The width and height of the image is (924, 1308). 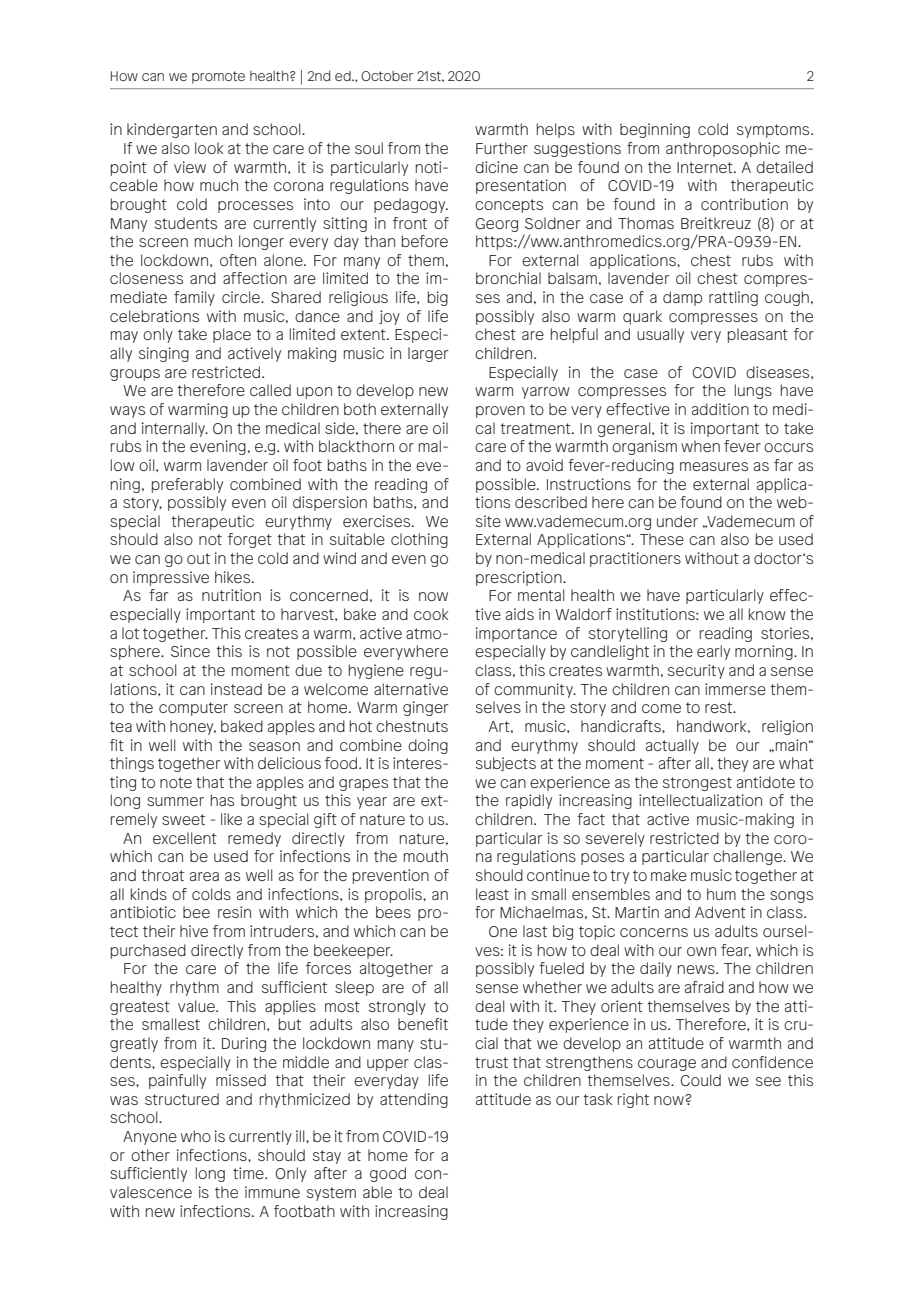 I want to click on area, so click(x=204, y=876).
